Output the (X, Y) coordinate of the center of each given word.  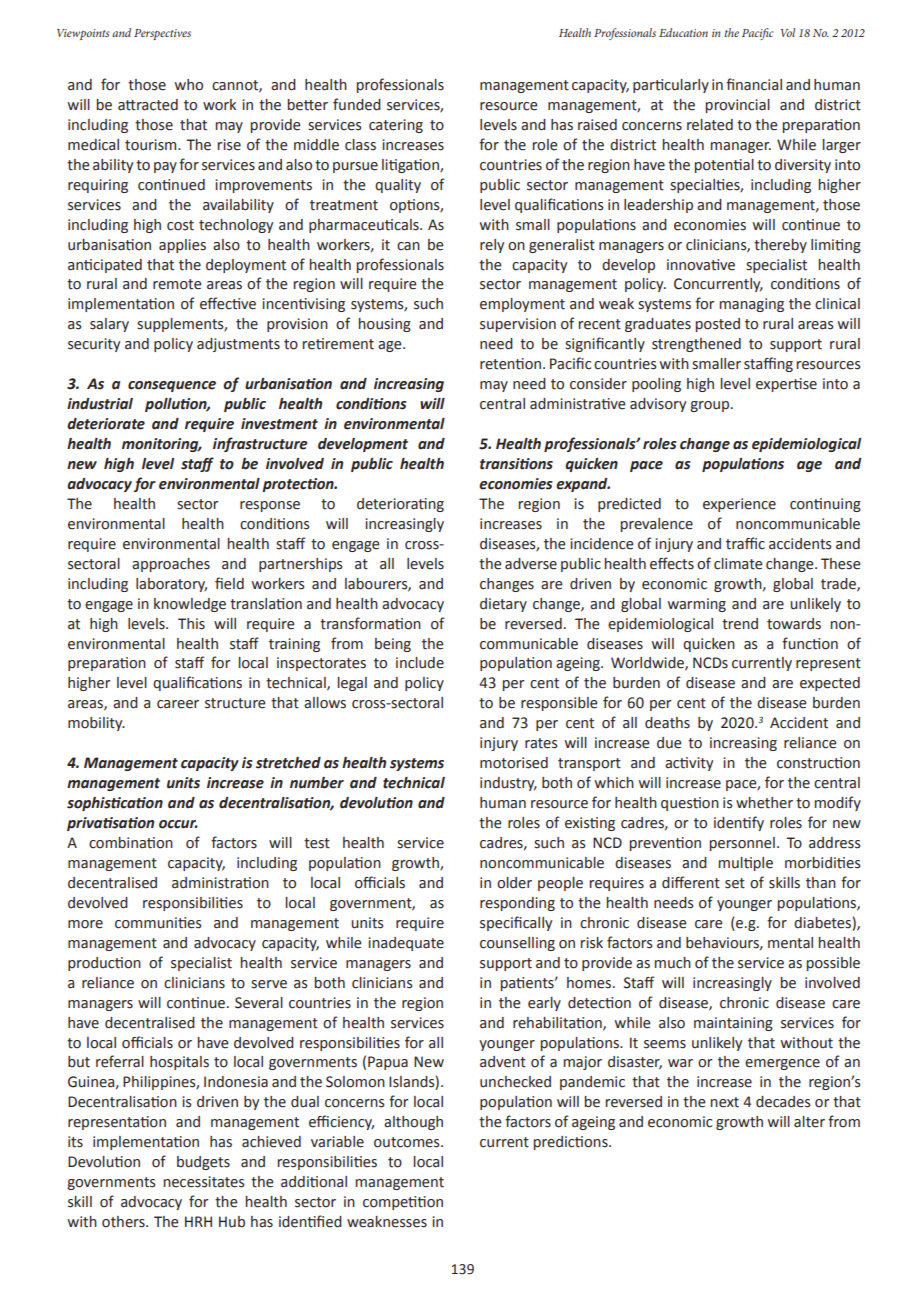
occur (178, 824)
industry (508, 784)
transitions (516, 464)
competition (403, 1203)
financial (754, 84)
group (711, 406)
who (189, 85)
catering (396, 126)
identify (739, 823)
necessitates (204, 1182)
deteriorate (106, 424)
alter (809, 1122)
